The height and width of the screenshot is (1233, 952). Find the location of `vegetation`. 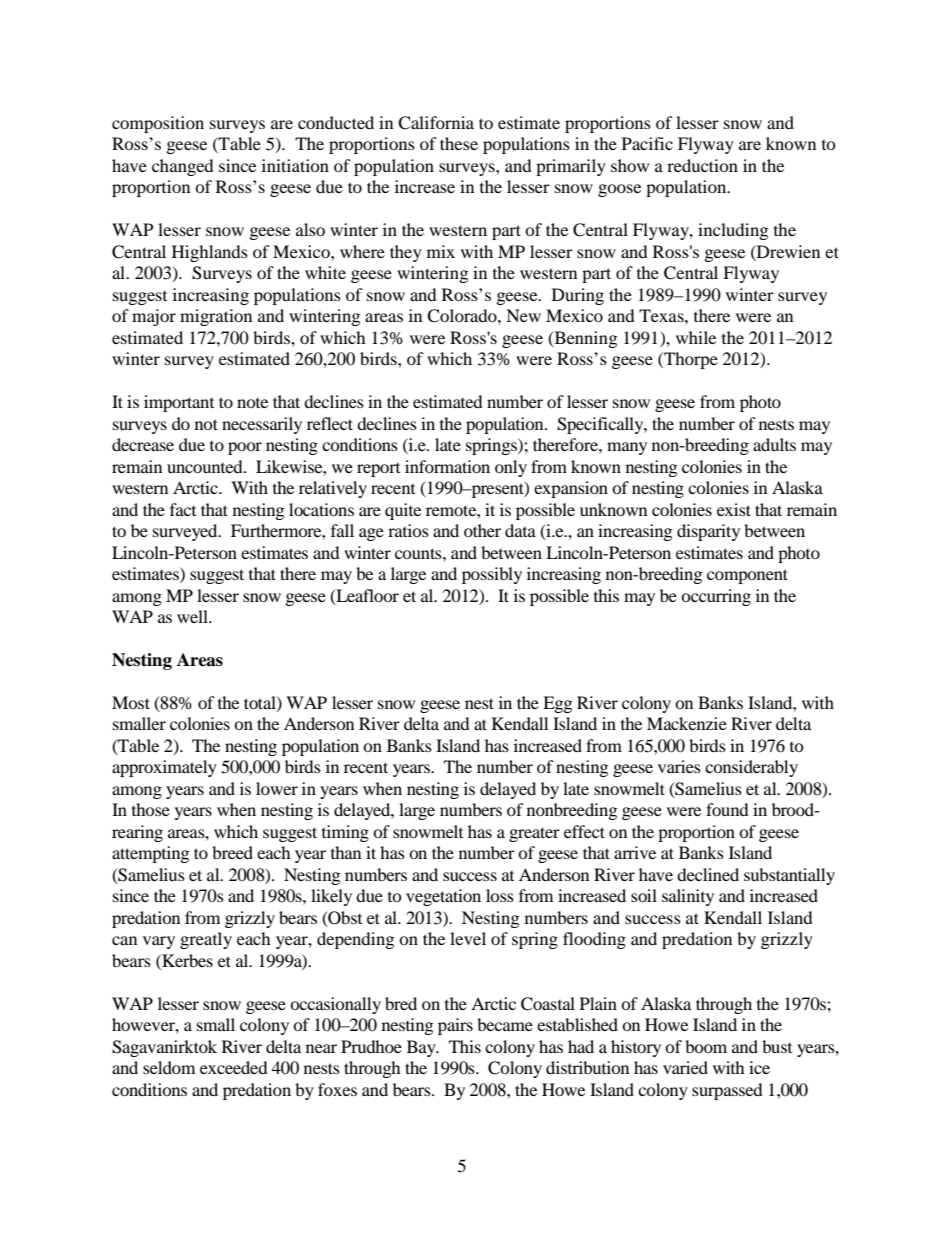

vegetation is located at coordinates (443, 897).
